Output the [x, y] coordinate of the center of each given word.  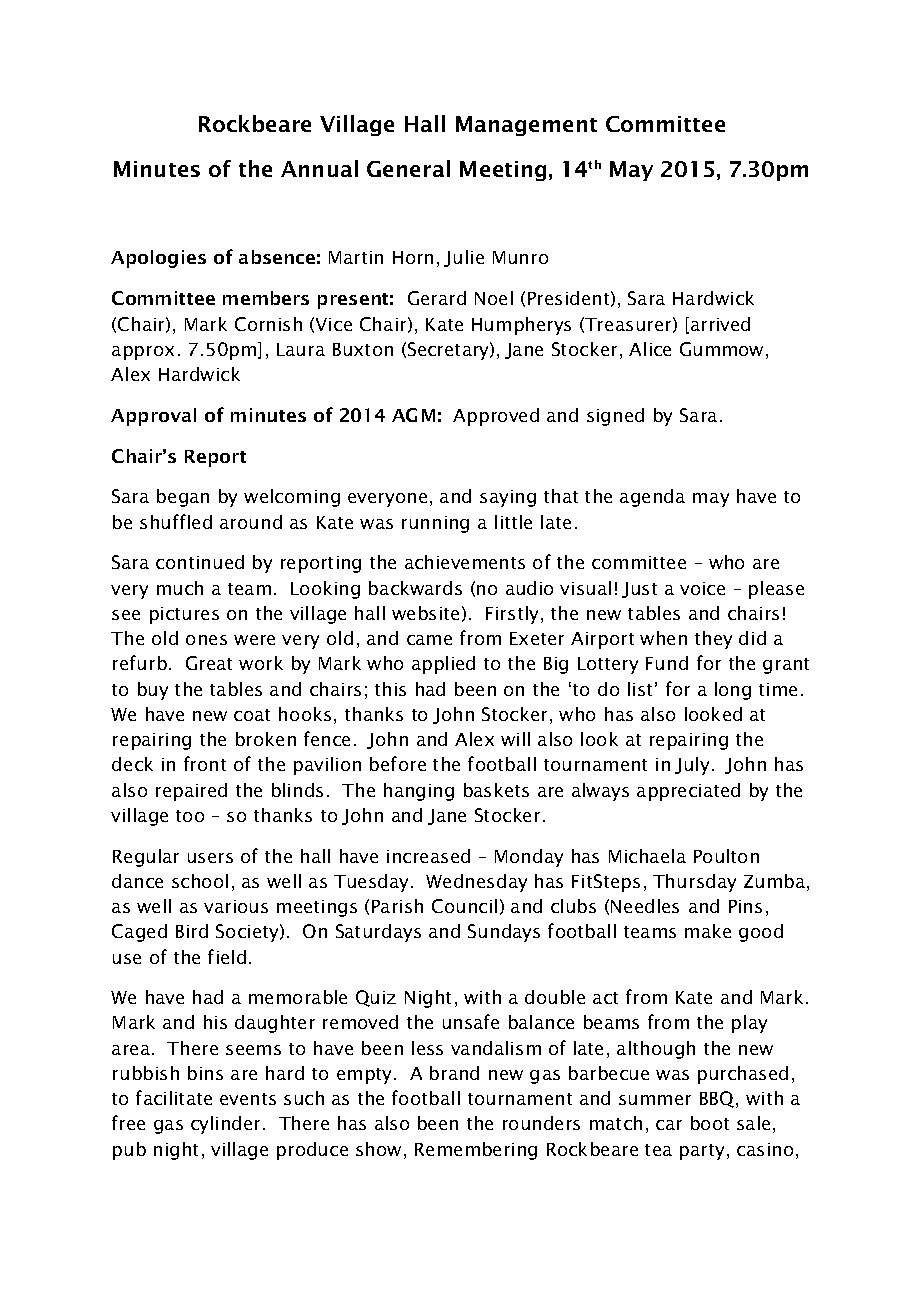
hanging [419, 792]
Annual [319, 168]
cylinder [227, 1125]
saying [508, 498]
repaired [191, 792]
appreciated [688, 792]
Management [526, 126]
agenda [652, 498]
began [183, 498]
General [408, 168]
